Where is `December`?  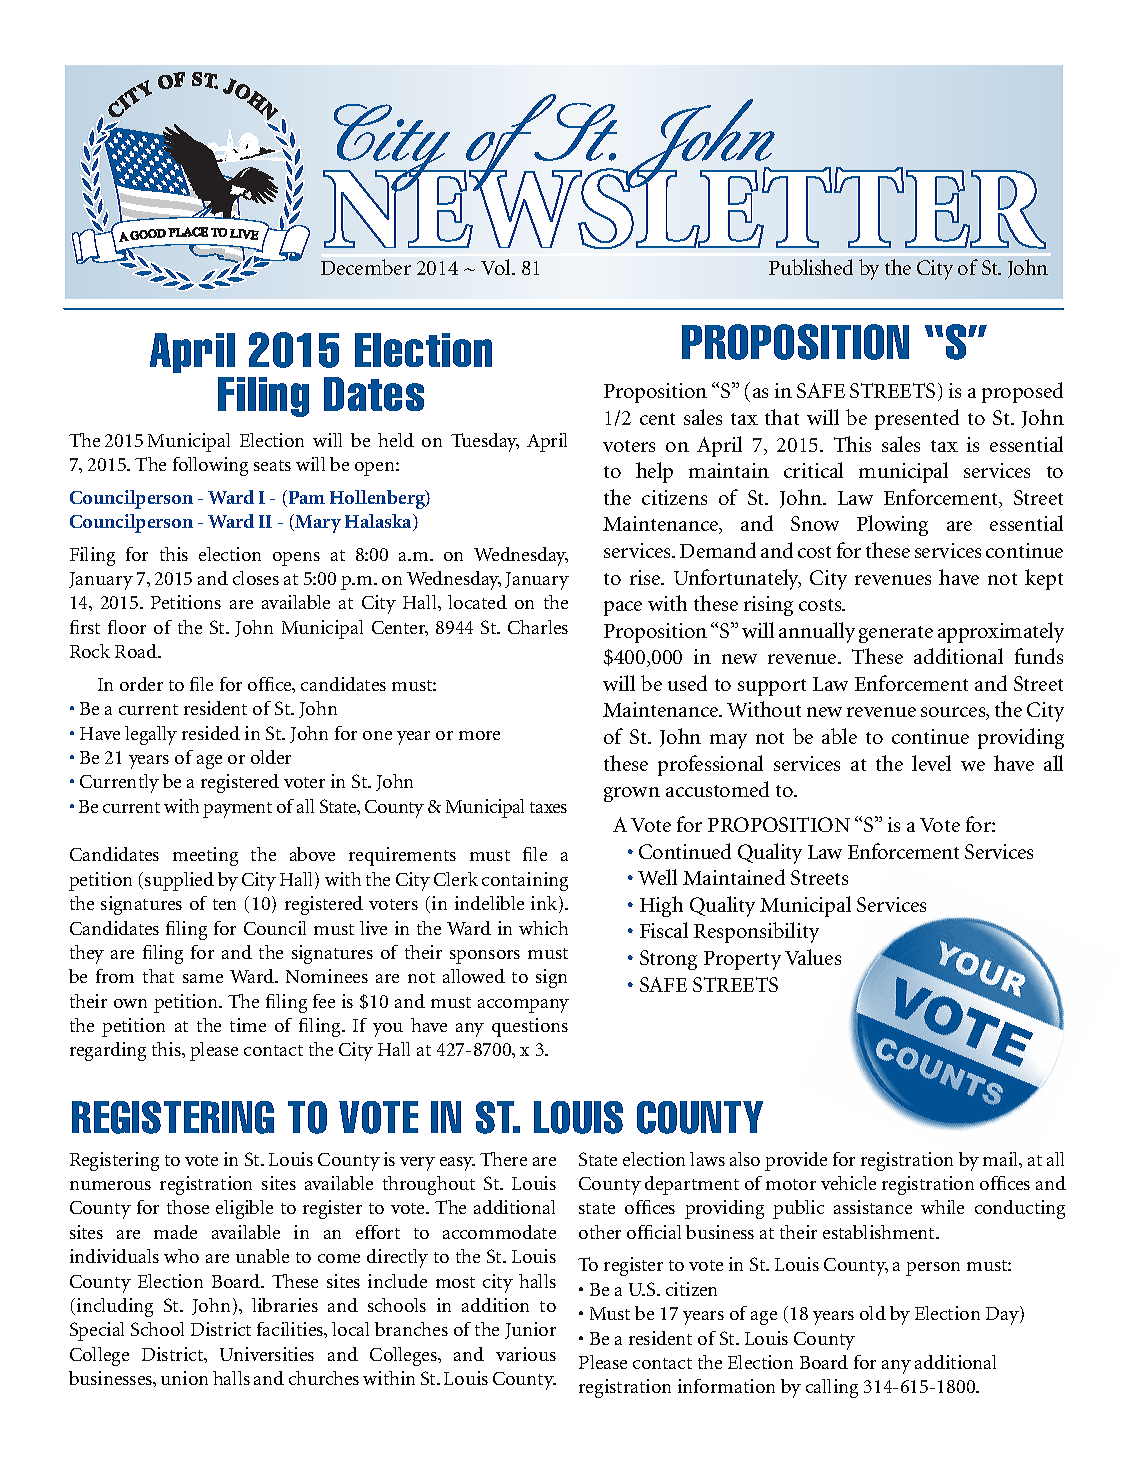 December is located at coordinates (366, 267).
